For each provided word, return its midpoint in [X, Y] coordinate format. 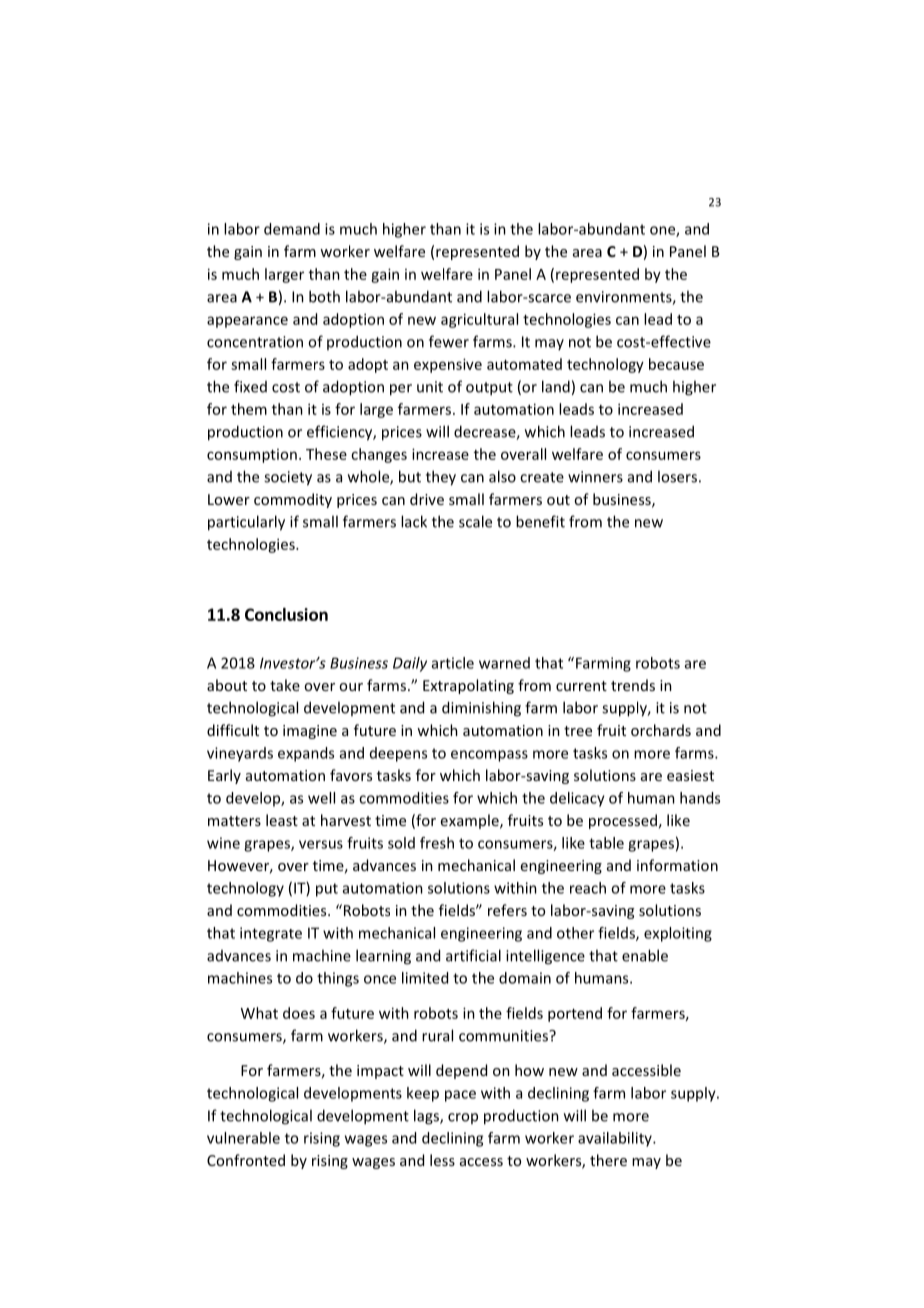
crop [463, 1118]
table [606, 843]
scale [475, 521]
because [676, 364]
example [471, 821]
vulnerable [243, 1138]
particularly [246, 523]
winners [595, 477]
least [282, 820]
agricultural [479, 320]
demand [292, 229]
